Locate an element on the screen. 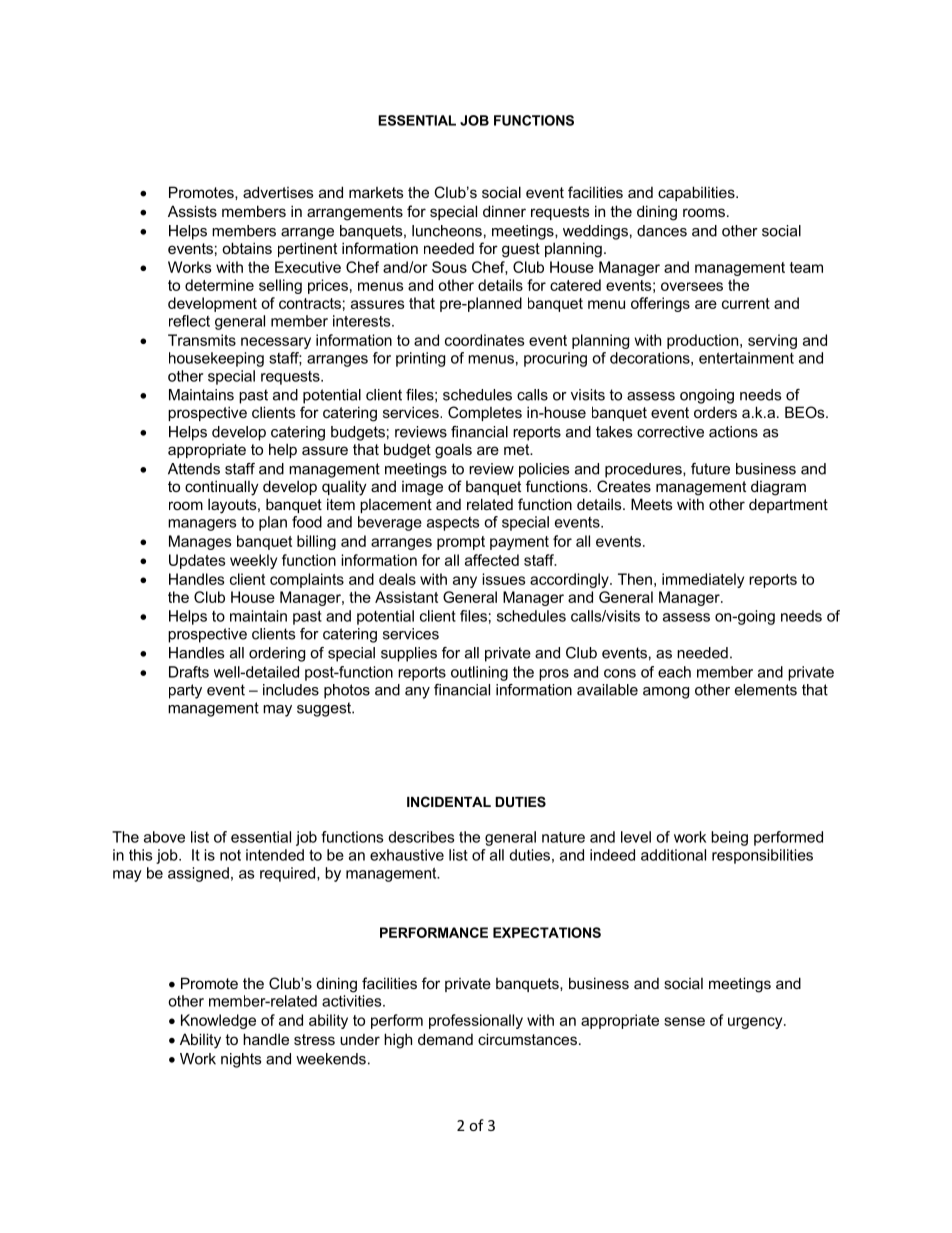 This screenshot has height=1233, width=952. immediately is located at coordinates (703, 580).
